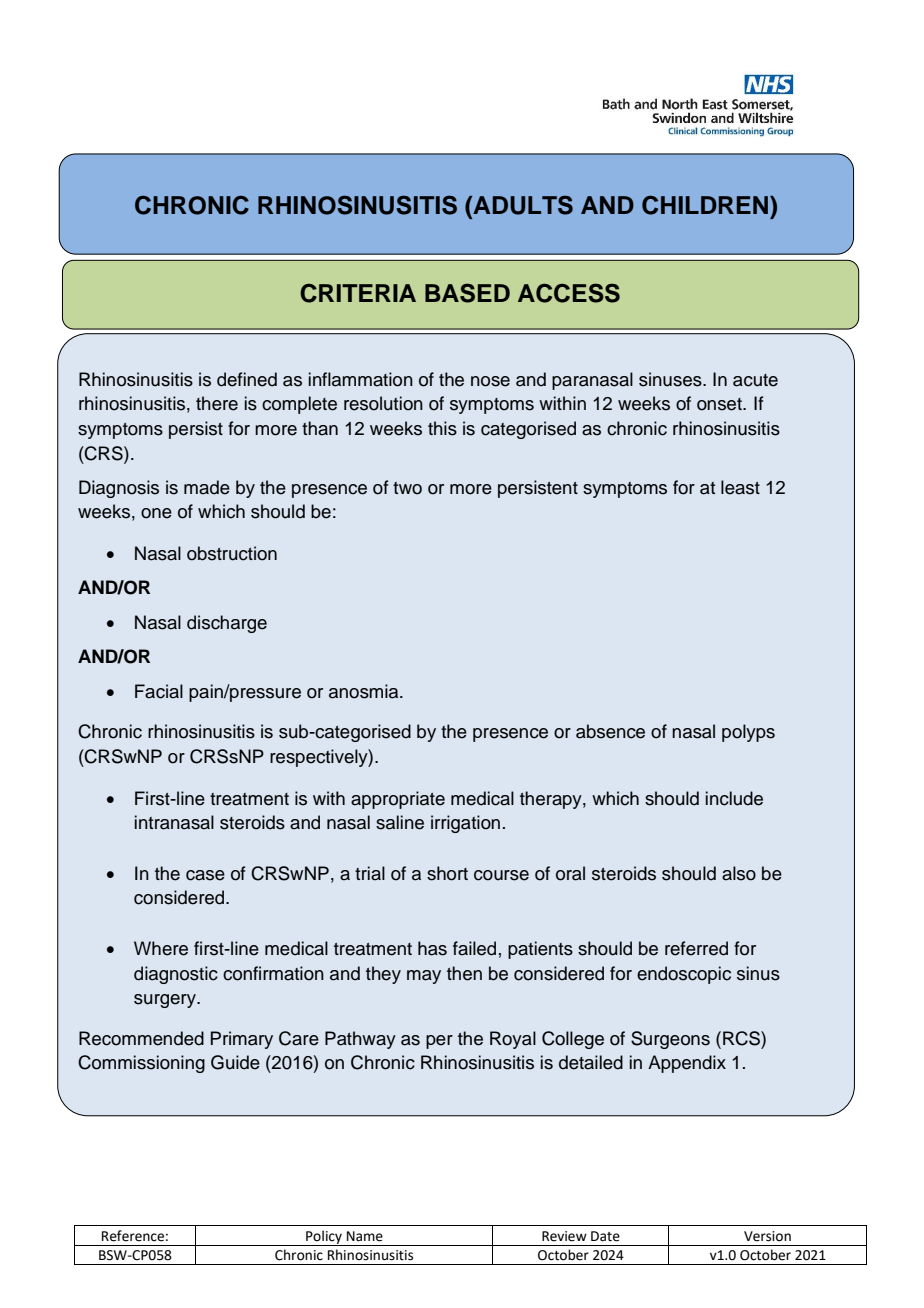  What do you see at coordinates (739, 873) in the screenshot?
I see `also` at bounding box center [739, 873].
